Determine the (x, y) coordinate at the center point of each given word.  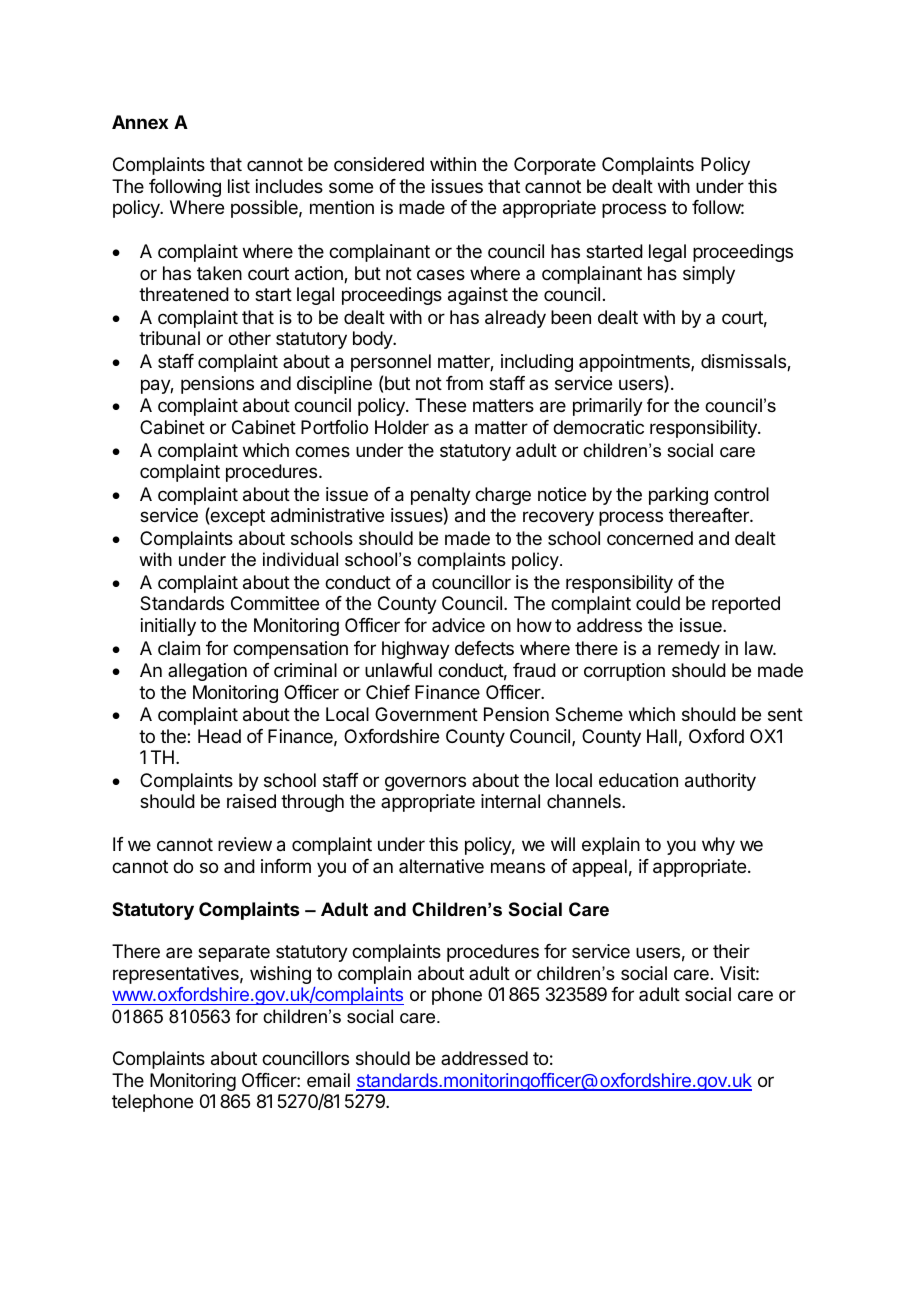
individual (300, 559)
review (245, 844)
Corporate (555, 166)
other (249, 338)
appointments (635, 363)
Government (426, 714)
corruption (624, 672)
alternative (441, 866)
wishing (280, 975)
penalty (441, 497)
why (718, 846)
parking (678, 496)
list (239, 186)
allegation (207, 672)
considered (379, 164)
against (478, 296)
